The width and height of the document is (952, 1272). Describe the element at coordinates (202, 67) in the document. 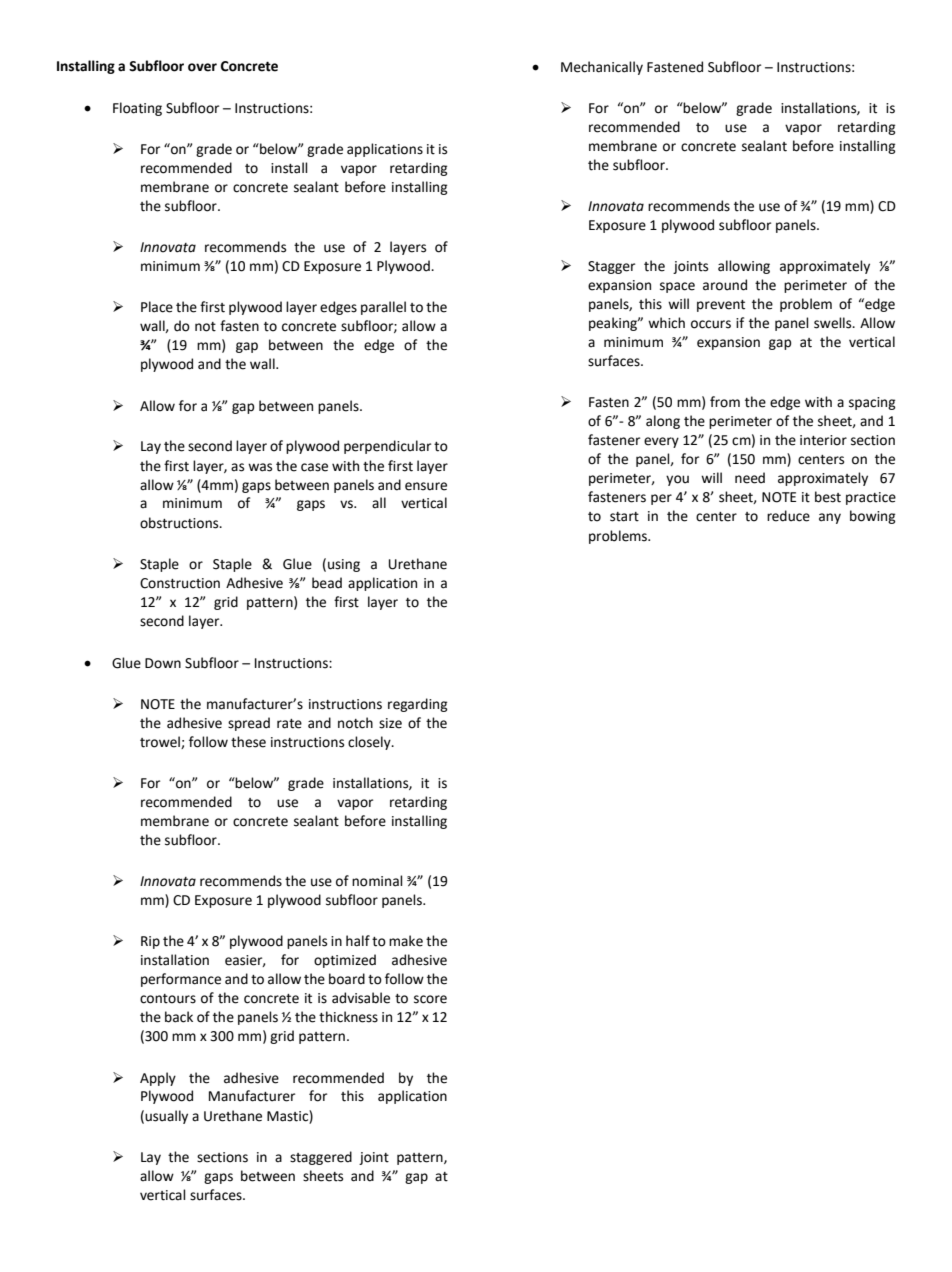

I see `over` at that location.
